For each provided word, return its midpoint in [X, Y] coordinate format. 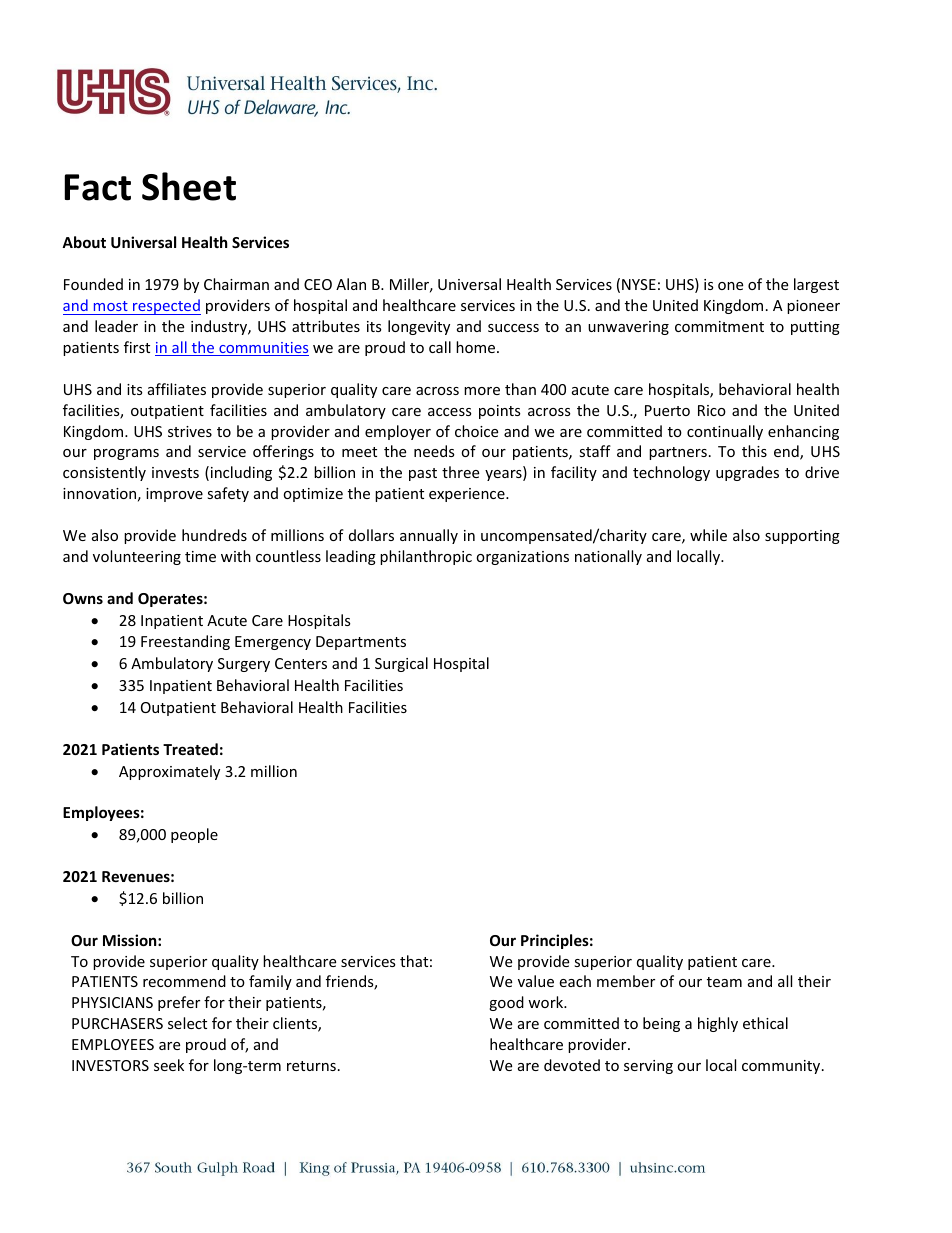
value [536, 981]
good [506, 1003]
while [708, 535]
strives [190, 431]
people [194, 835]
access [450, 412]
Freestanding [185, 642]
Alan [351, 284]
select [187, 1023]
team [724, 982]
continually [725, 432]
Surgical [401, 664]
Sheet [189, 186]
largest [816, 285]
